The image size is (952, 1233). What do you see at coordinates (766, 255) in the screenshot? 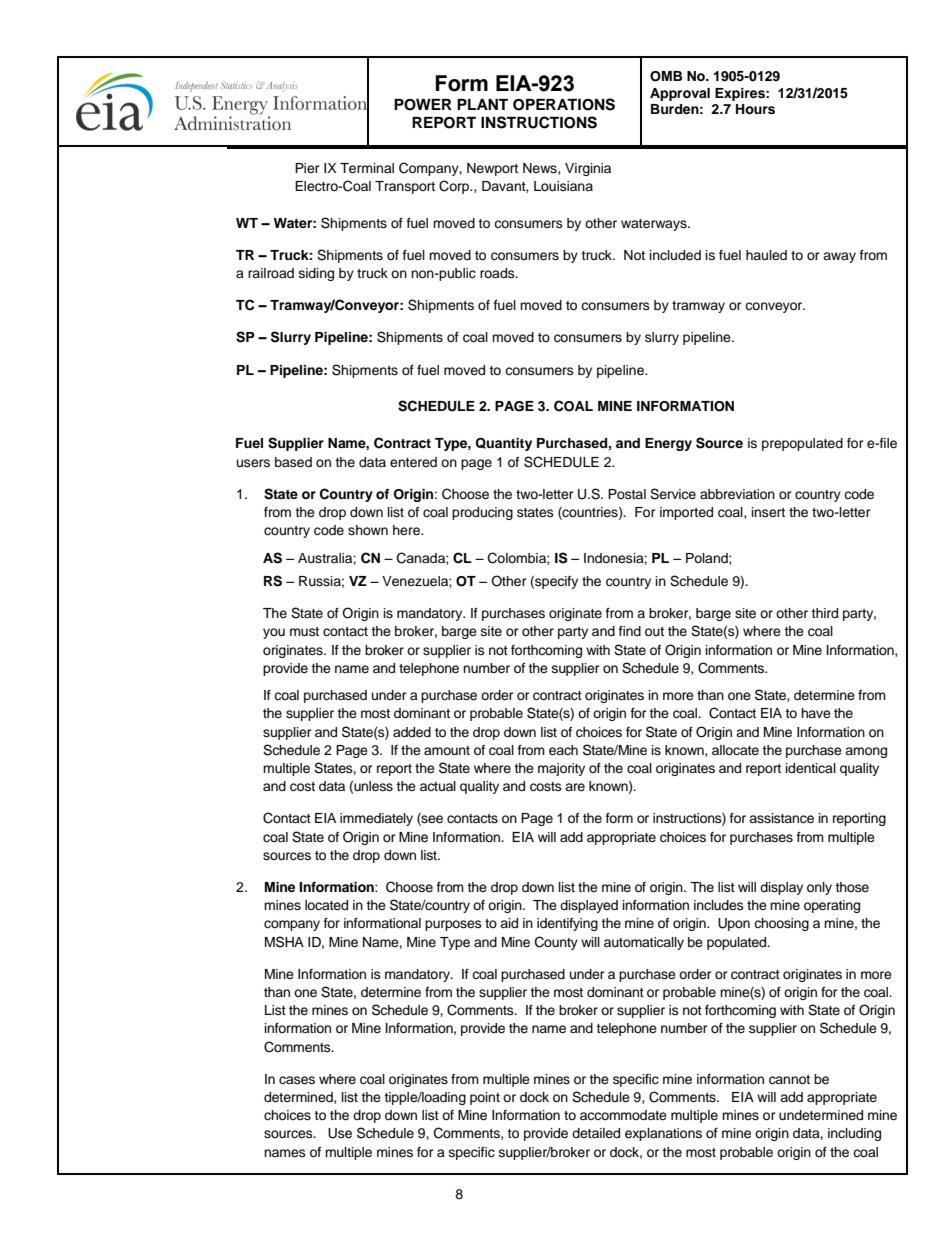
I see `hauled` at bounding box center [766, 255].
